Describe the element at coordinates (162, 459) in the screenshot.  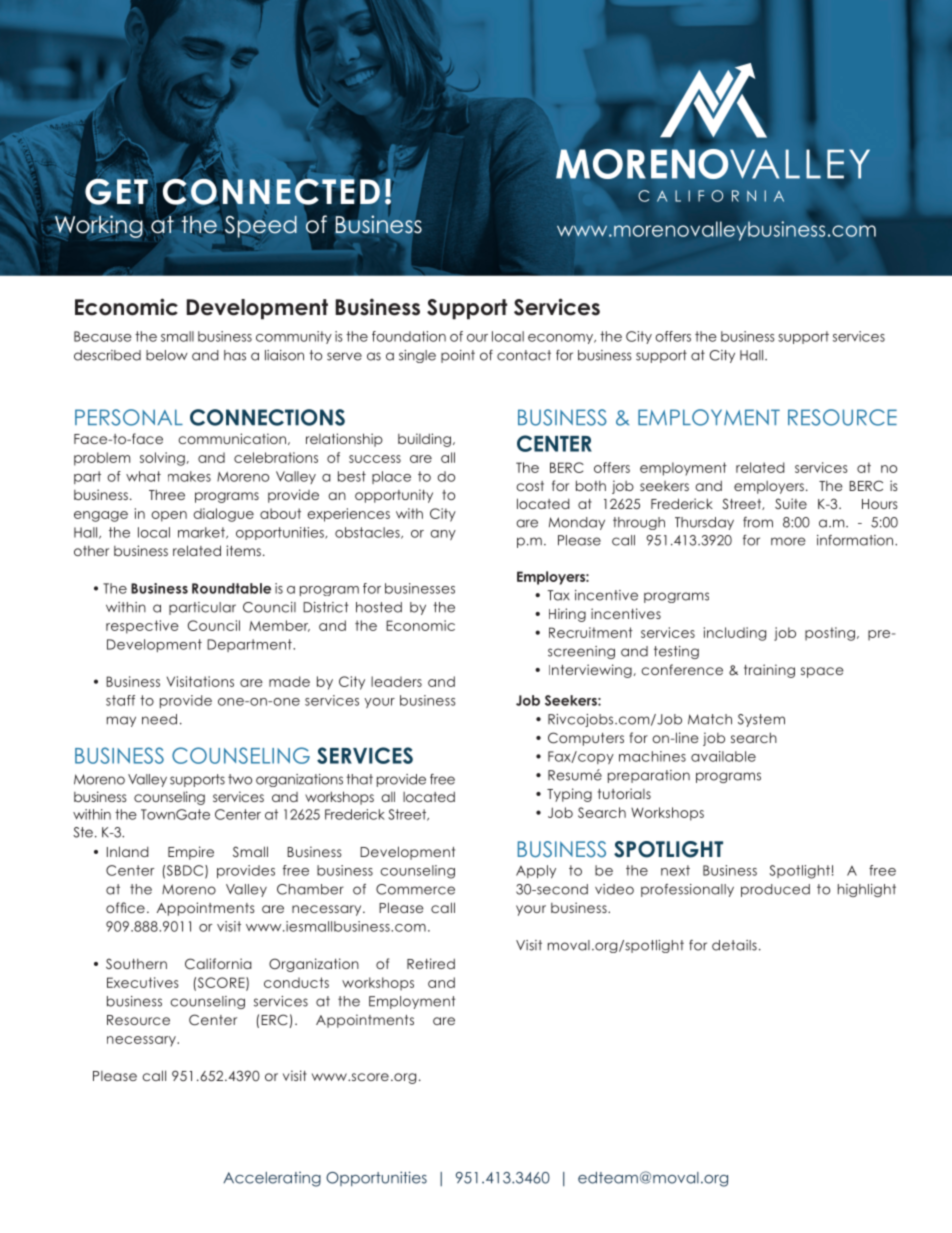
I see `solving` at that location.
